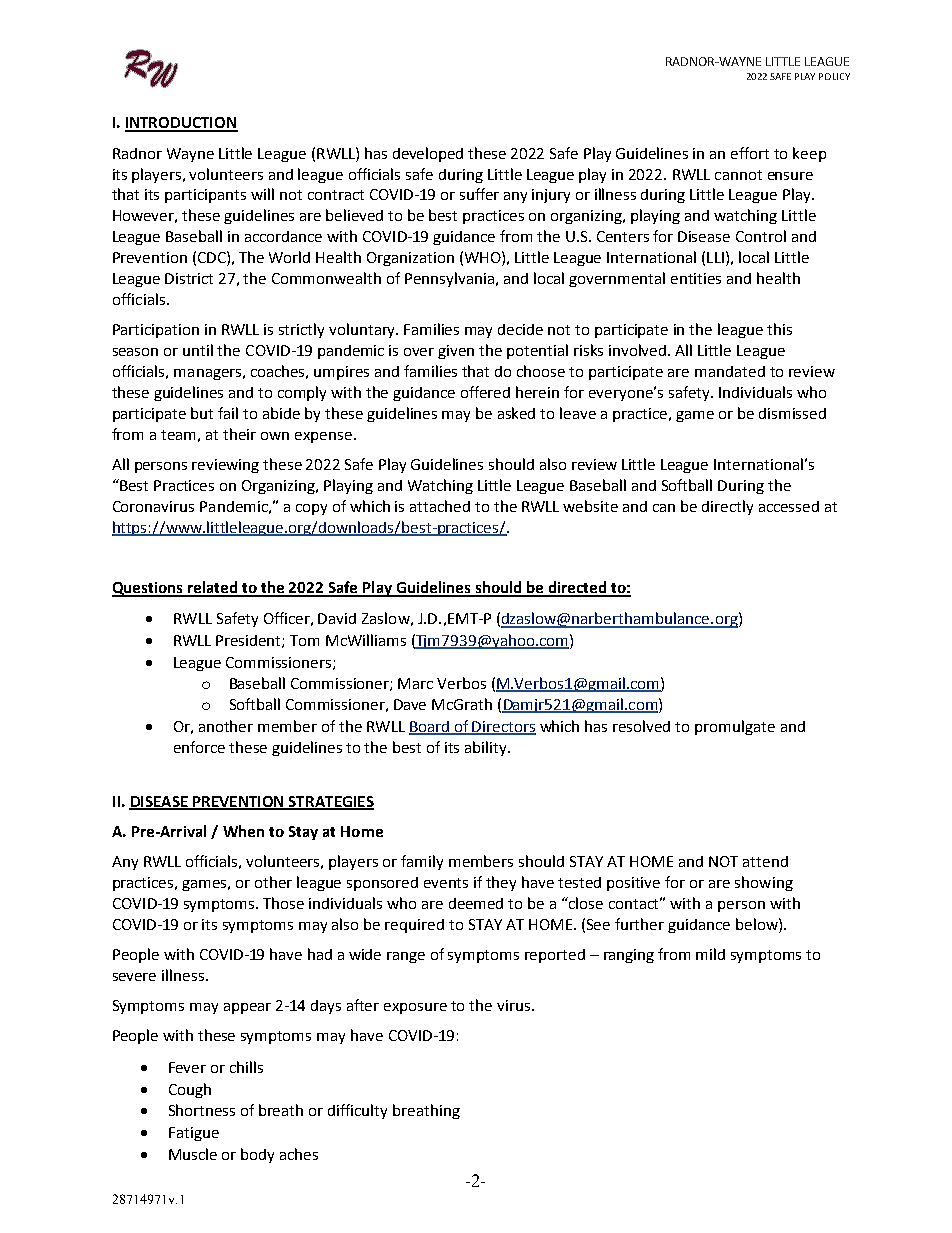 This image has width=952, height=1233. I want to click on developed, so click(428, 154).
